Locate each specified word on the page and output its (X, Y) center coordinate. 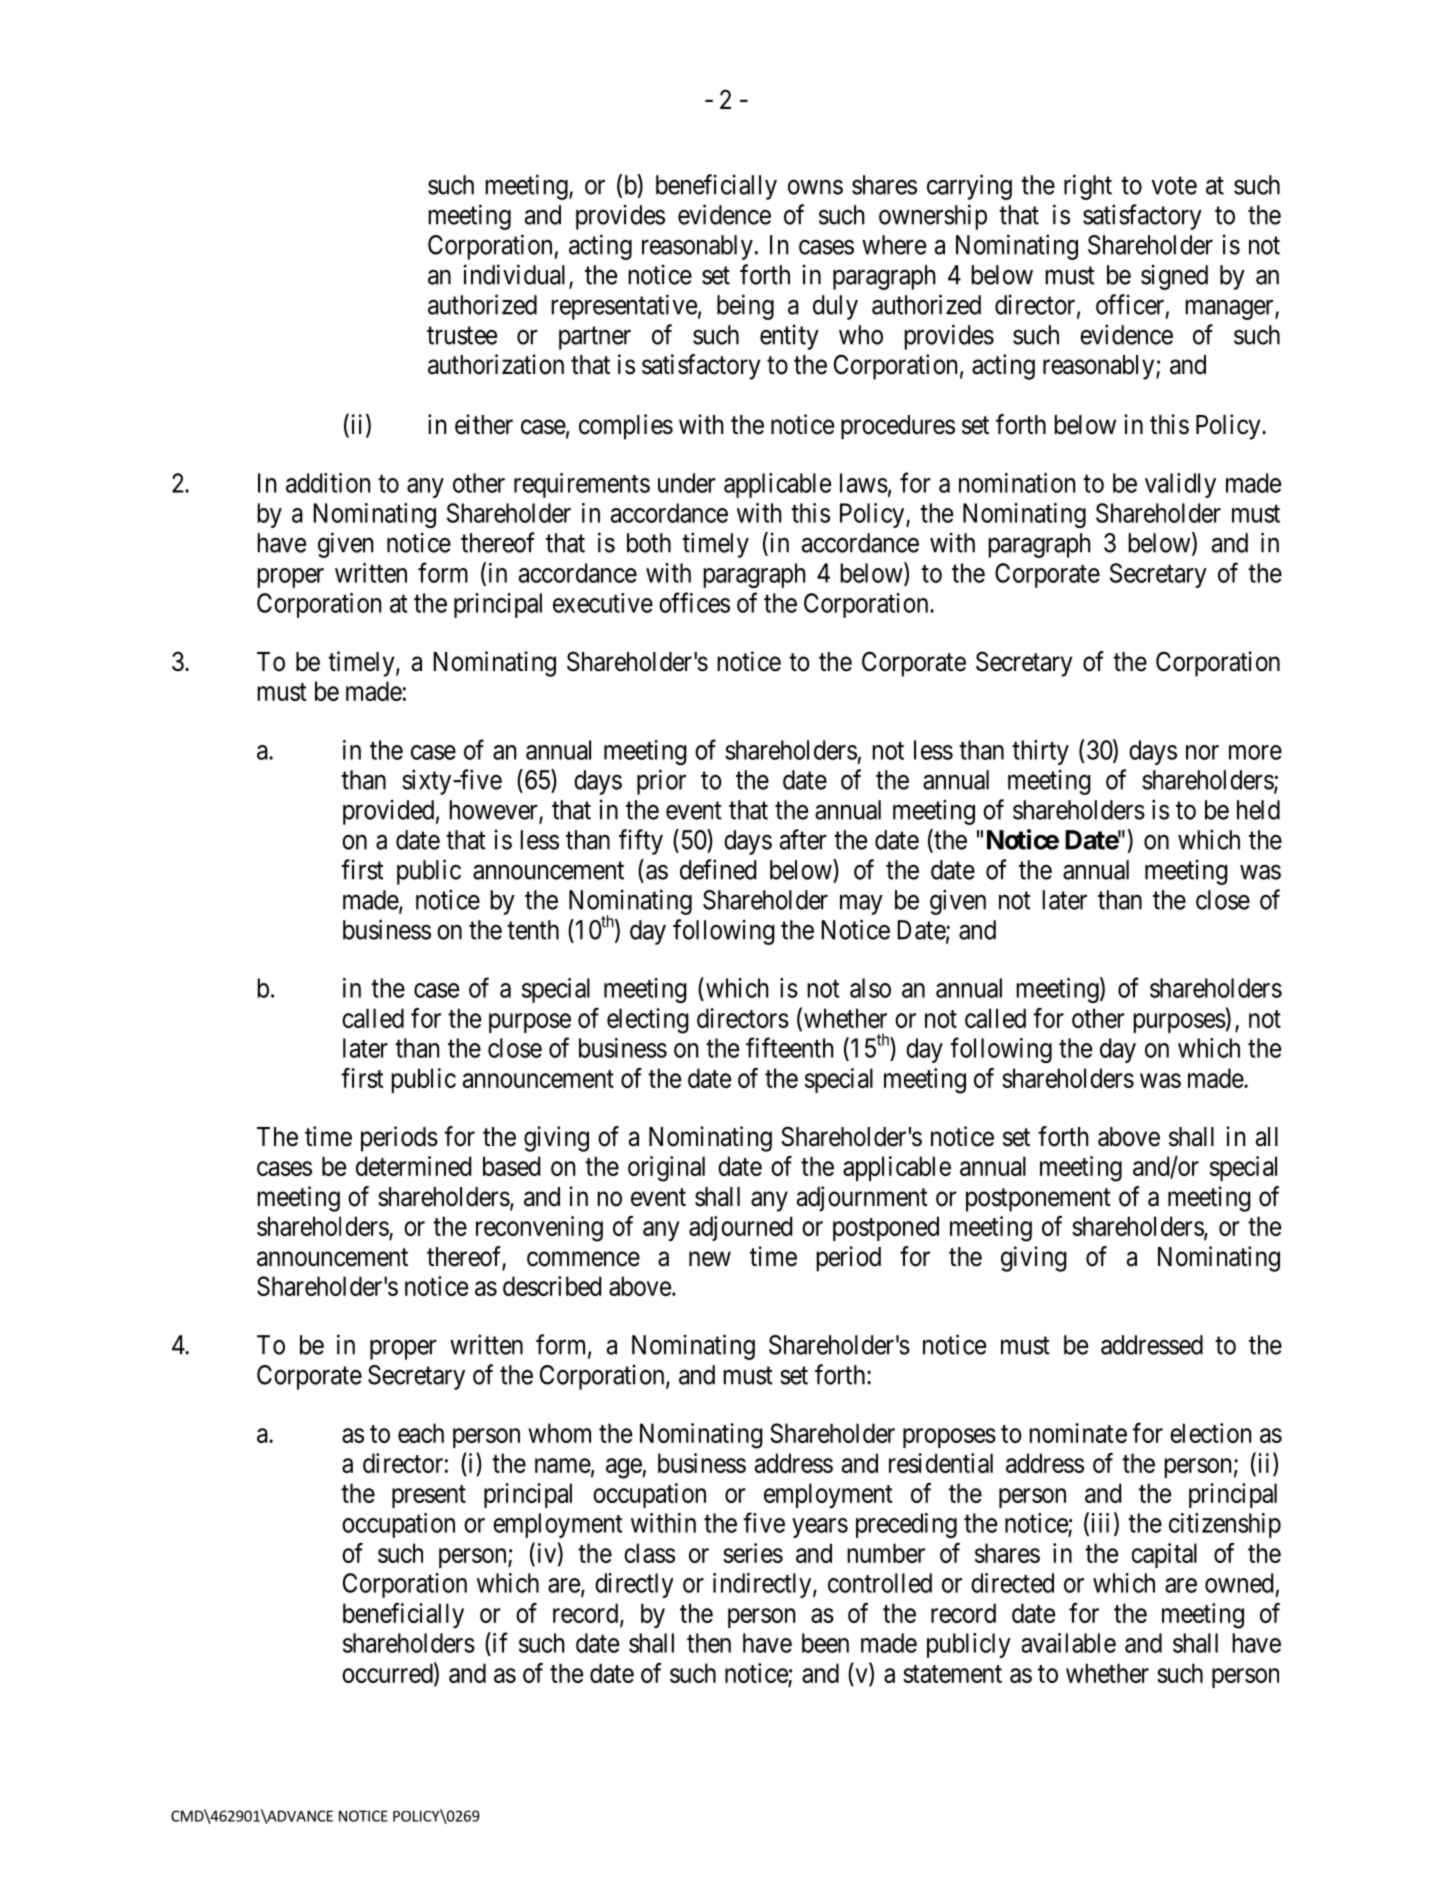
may (861, 905)
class (649, 1553)
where (894, 245)
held (1258, 810)
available (1069, 1643)
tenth (533, 930)
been (825, 1643)
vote (1174, 186)
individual (517, 275)
